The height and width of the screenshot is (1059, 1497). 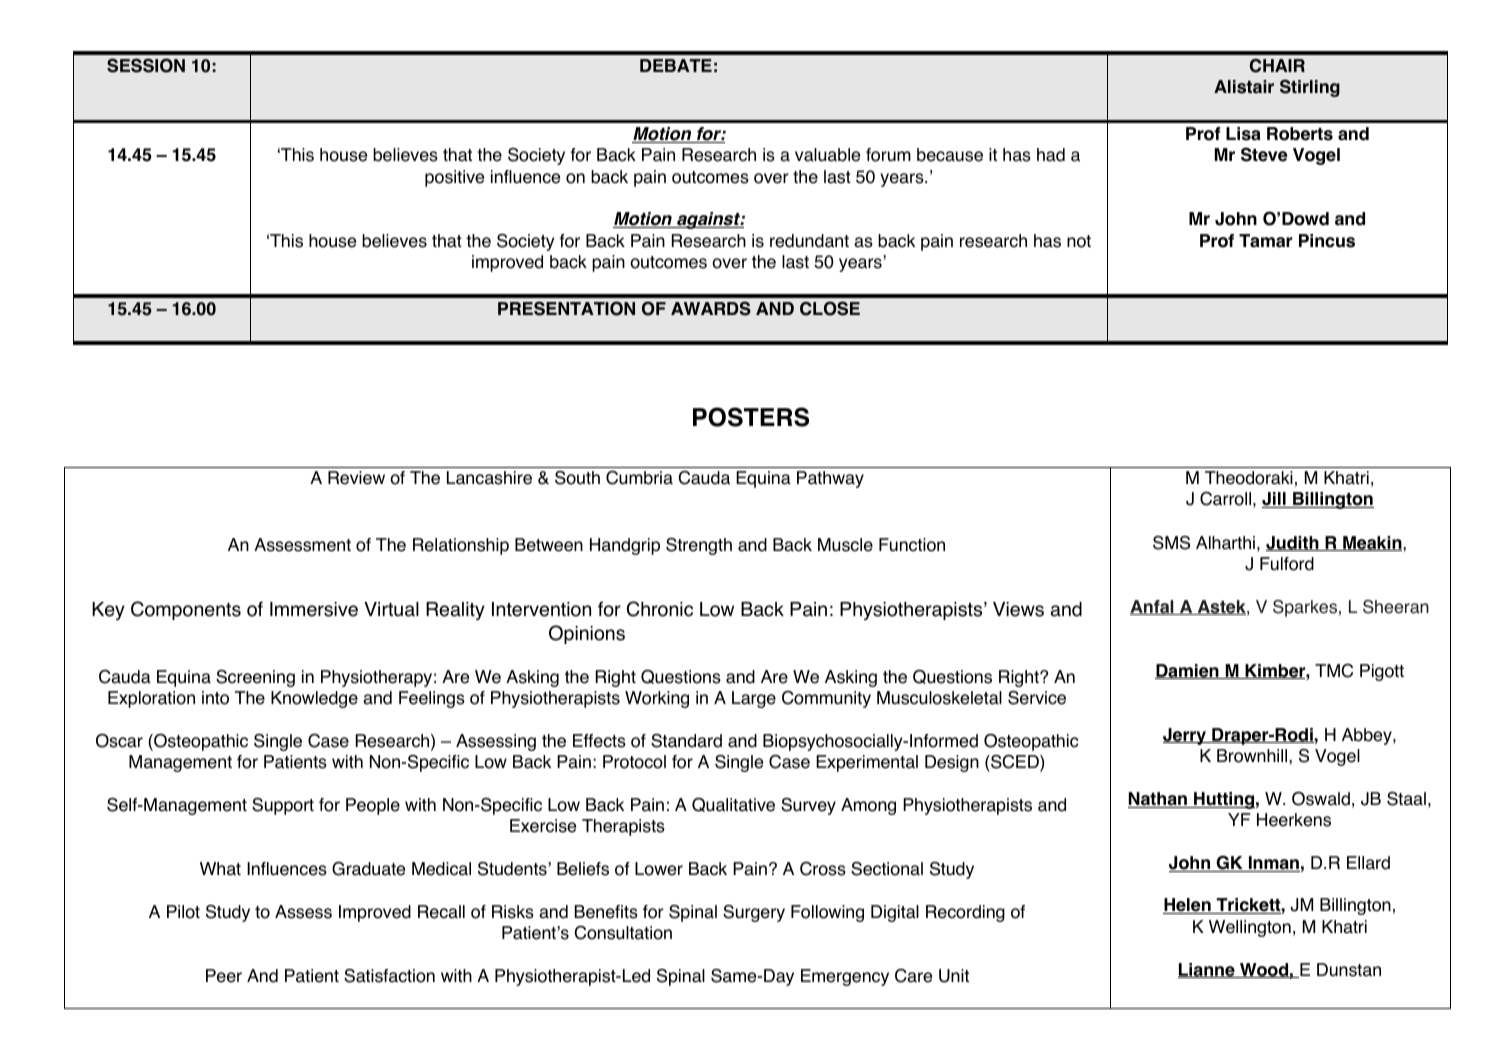 What do you see at coordinates (809, 241) in the screenshot?
I see `redundant` at bounding box center [809, 241].
